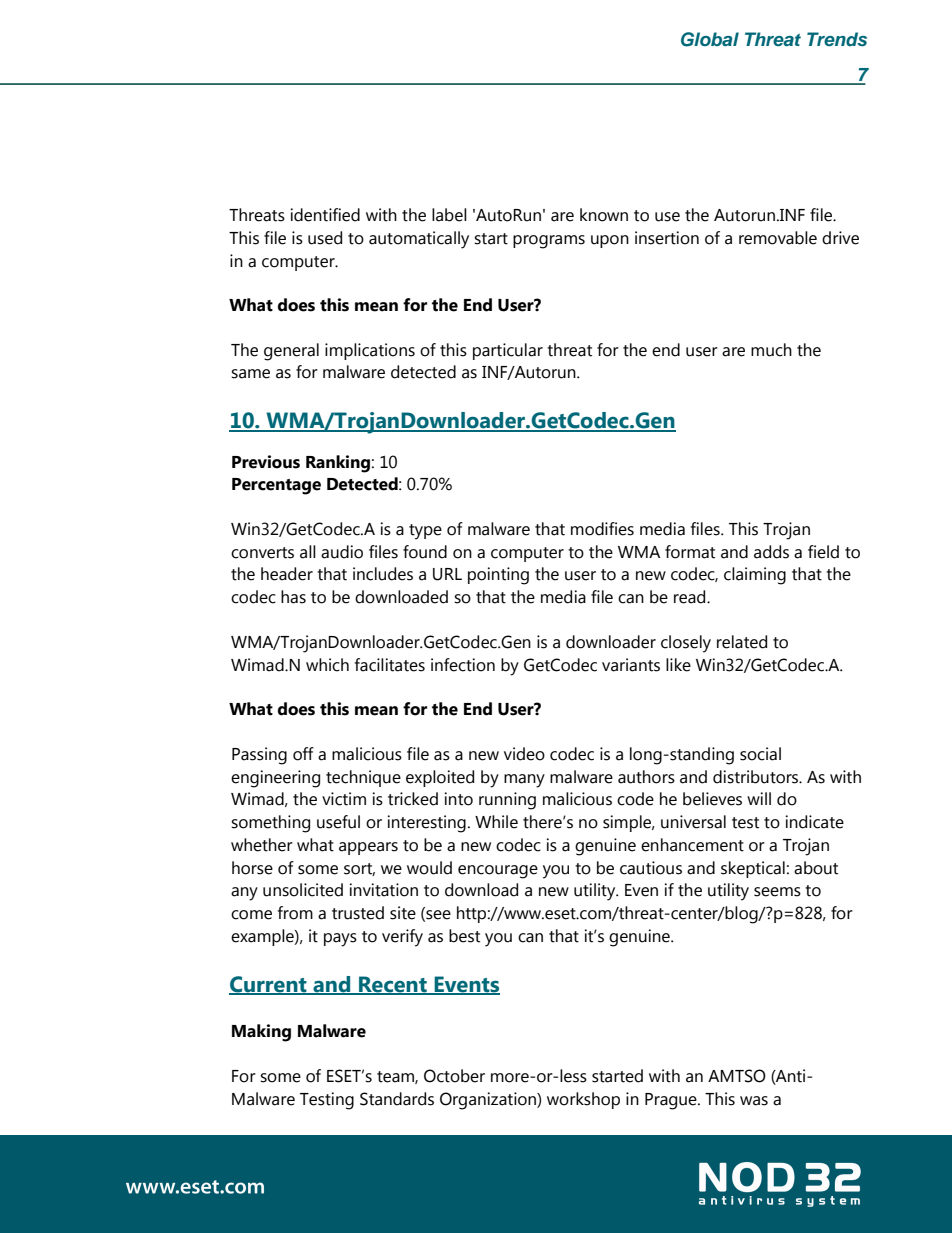  I want to click on claiming, so click(755, 576).
